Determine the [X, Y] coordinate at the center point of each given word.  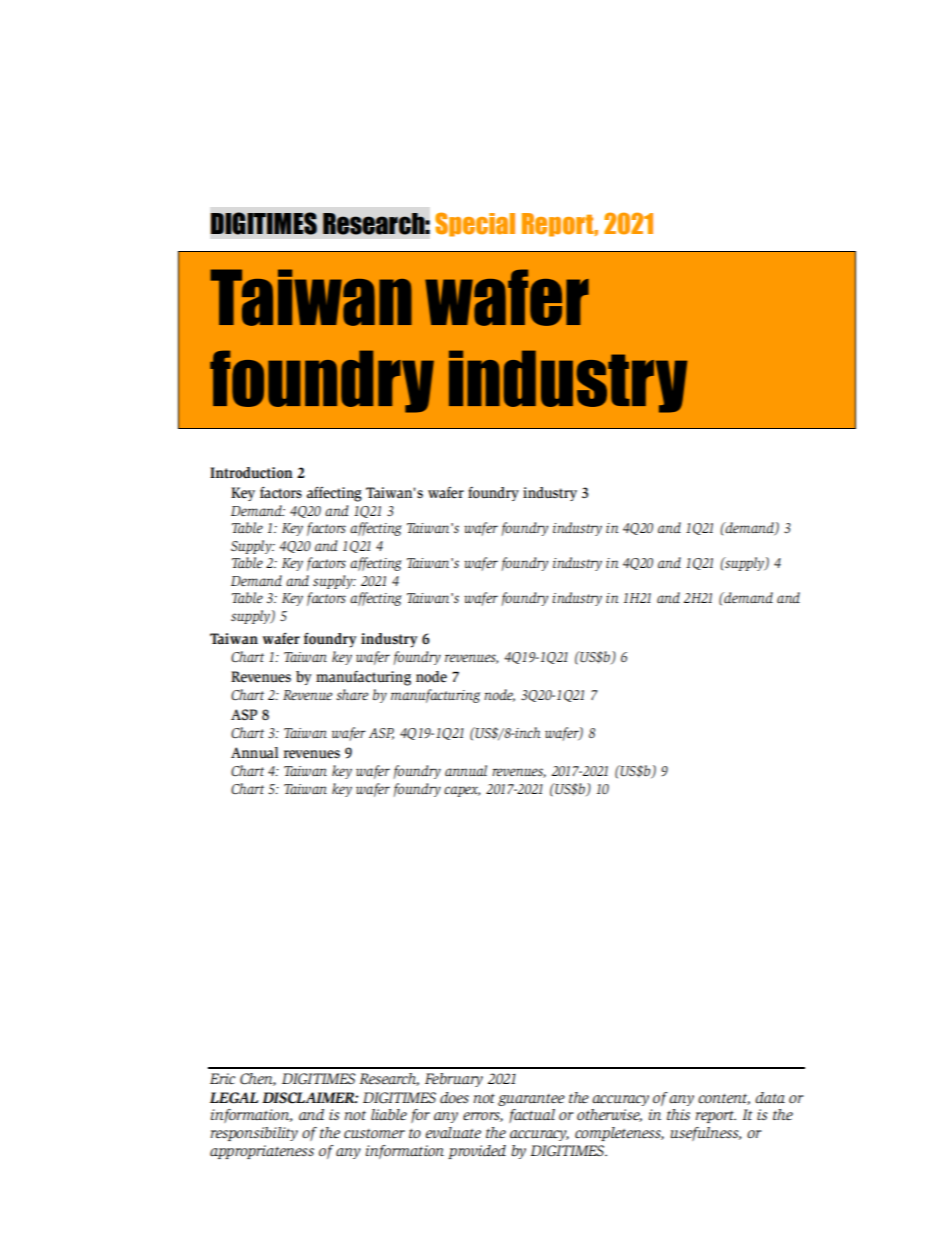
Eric [222, 1078]
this [678, 1114]
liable [389, 1115]
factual [532, 1116]
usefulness [705, 1134]
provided [477, 1152]
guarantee [531, 1100]
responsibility [254, 1134]
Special [475, 224]
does [454, 1097]
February [454, 1080]
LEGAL [234, 1098]
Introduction [251, 473]
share [352, 694]
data [770, 1097]
